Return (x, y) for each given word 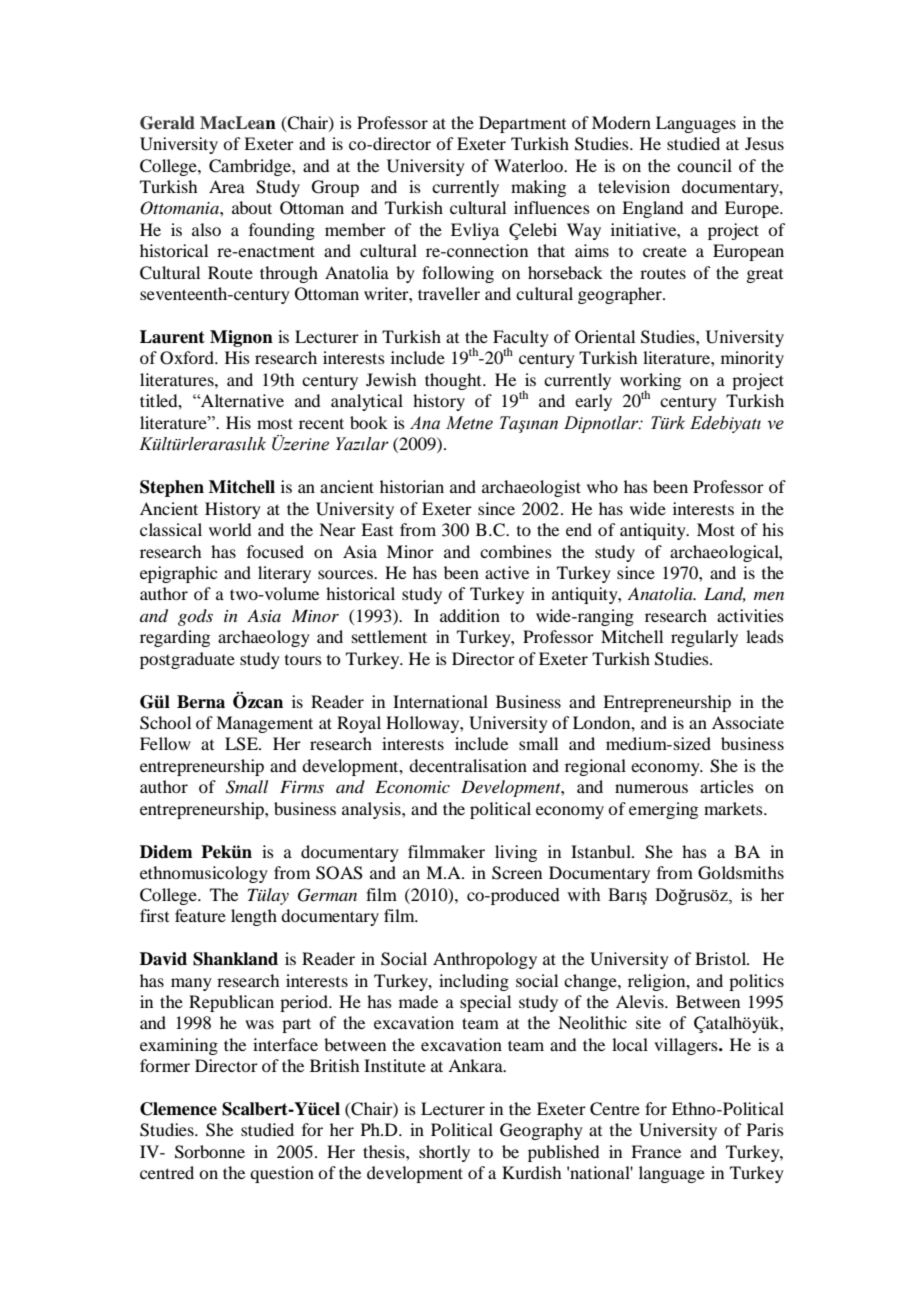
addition (470, 615)
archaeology (264, 638)
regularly (704, 638)
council (704, 165)
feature (200, 915)
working (650, 383)
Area (227, 186)
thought (454, 381)
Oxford (188, 358)
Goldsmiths (741, 873)
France (656, 1151)
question (282, 1174)
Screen (517, 873)
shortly (444, 1153)
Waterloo (529, 165)
